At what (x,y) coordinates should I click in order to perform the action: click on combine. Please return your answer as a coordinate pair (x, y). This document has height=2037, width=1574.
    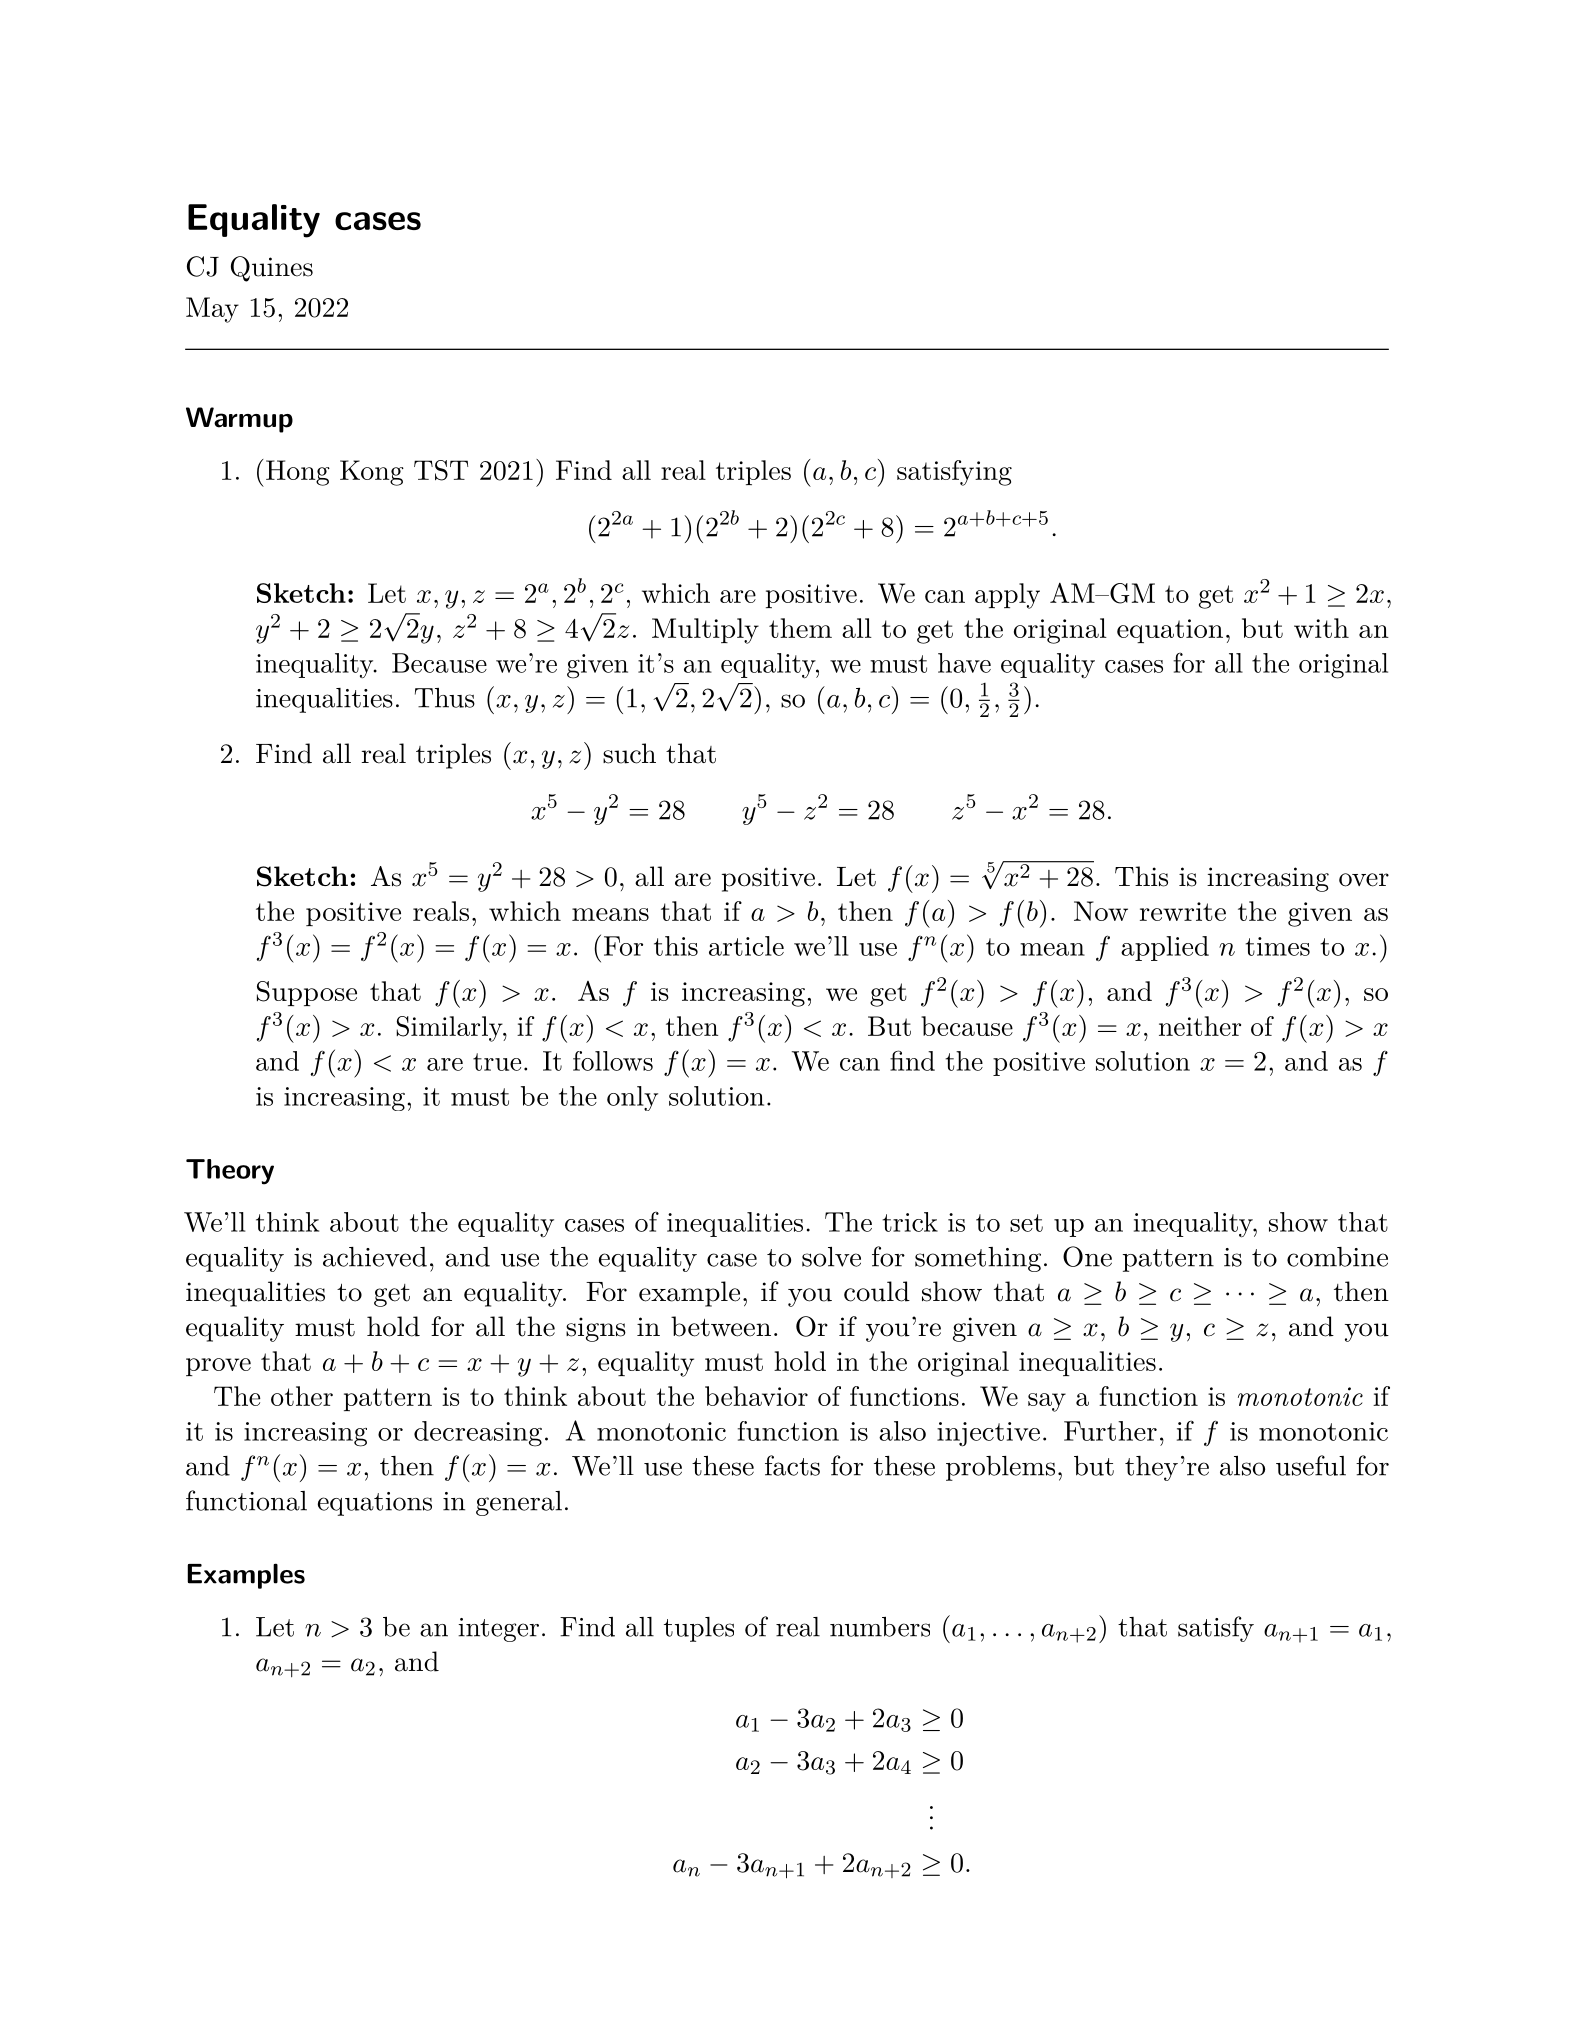
    Looking at the image, I should click on (1337, 1257).
